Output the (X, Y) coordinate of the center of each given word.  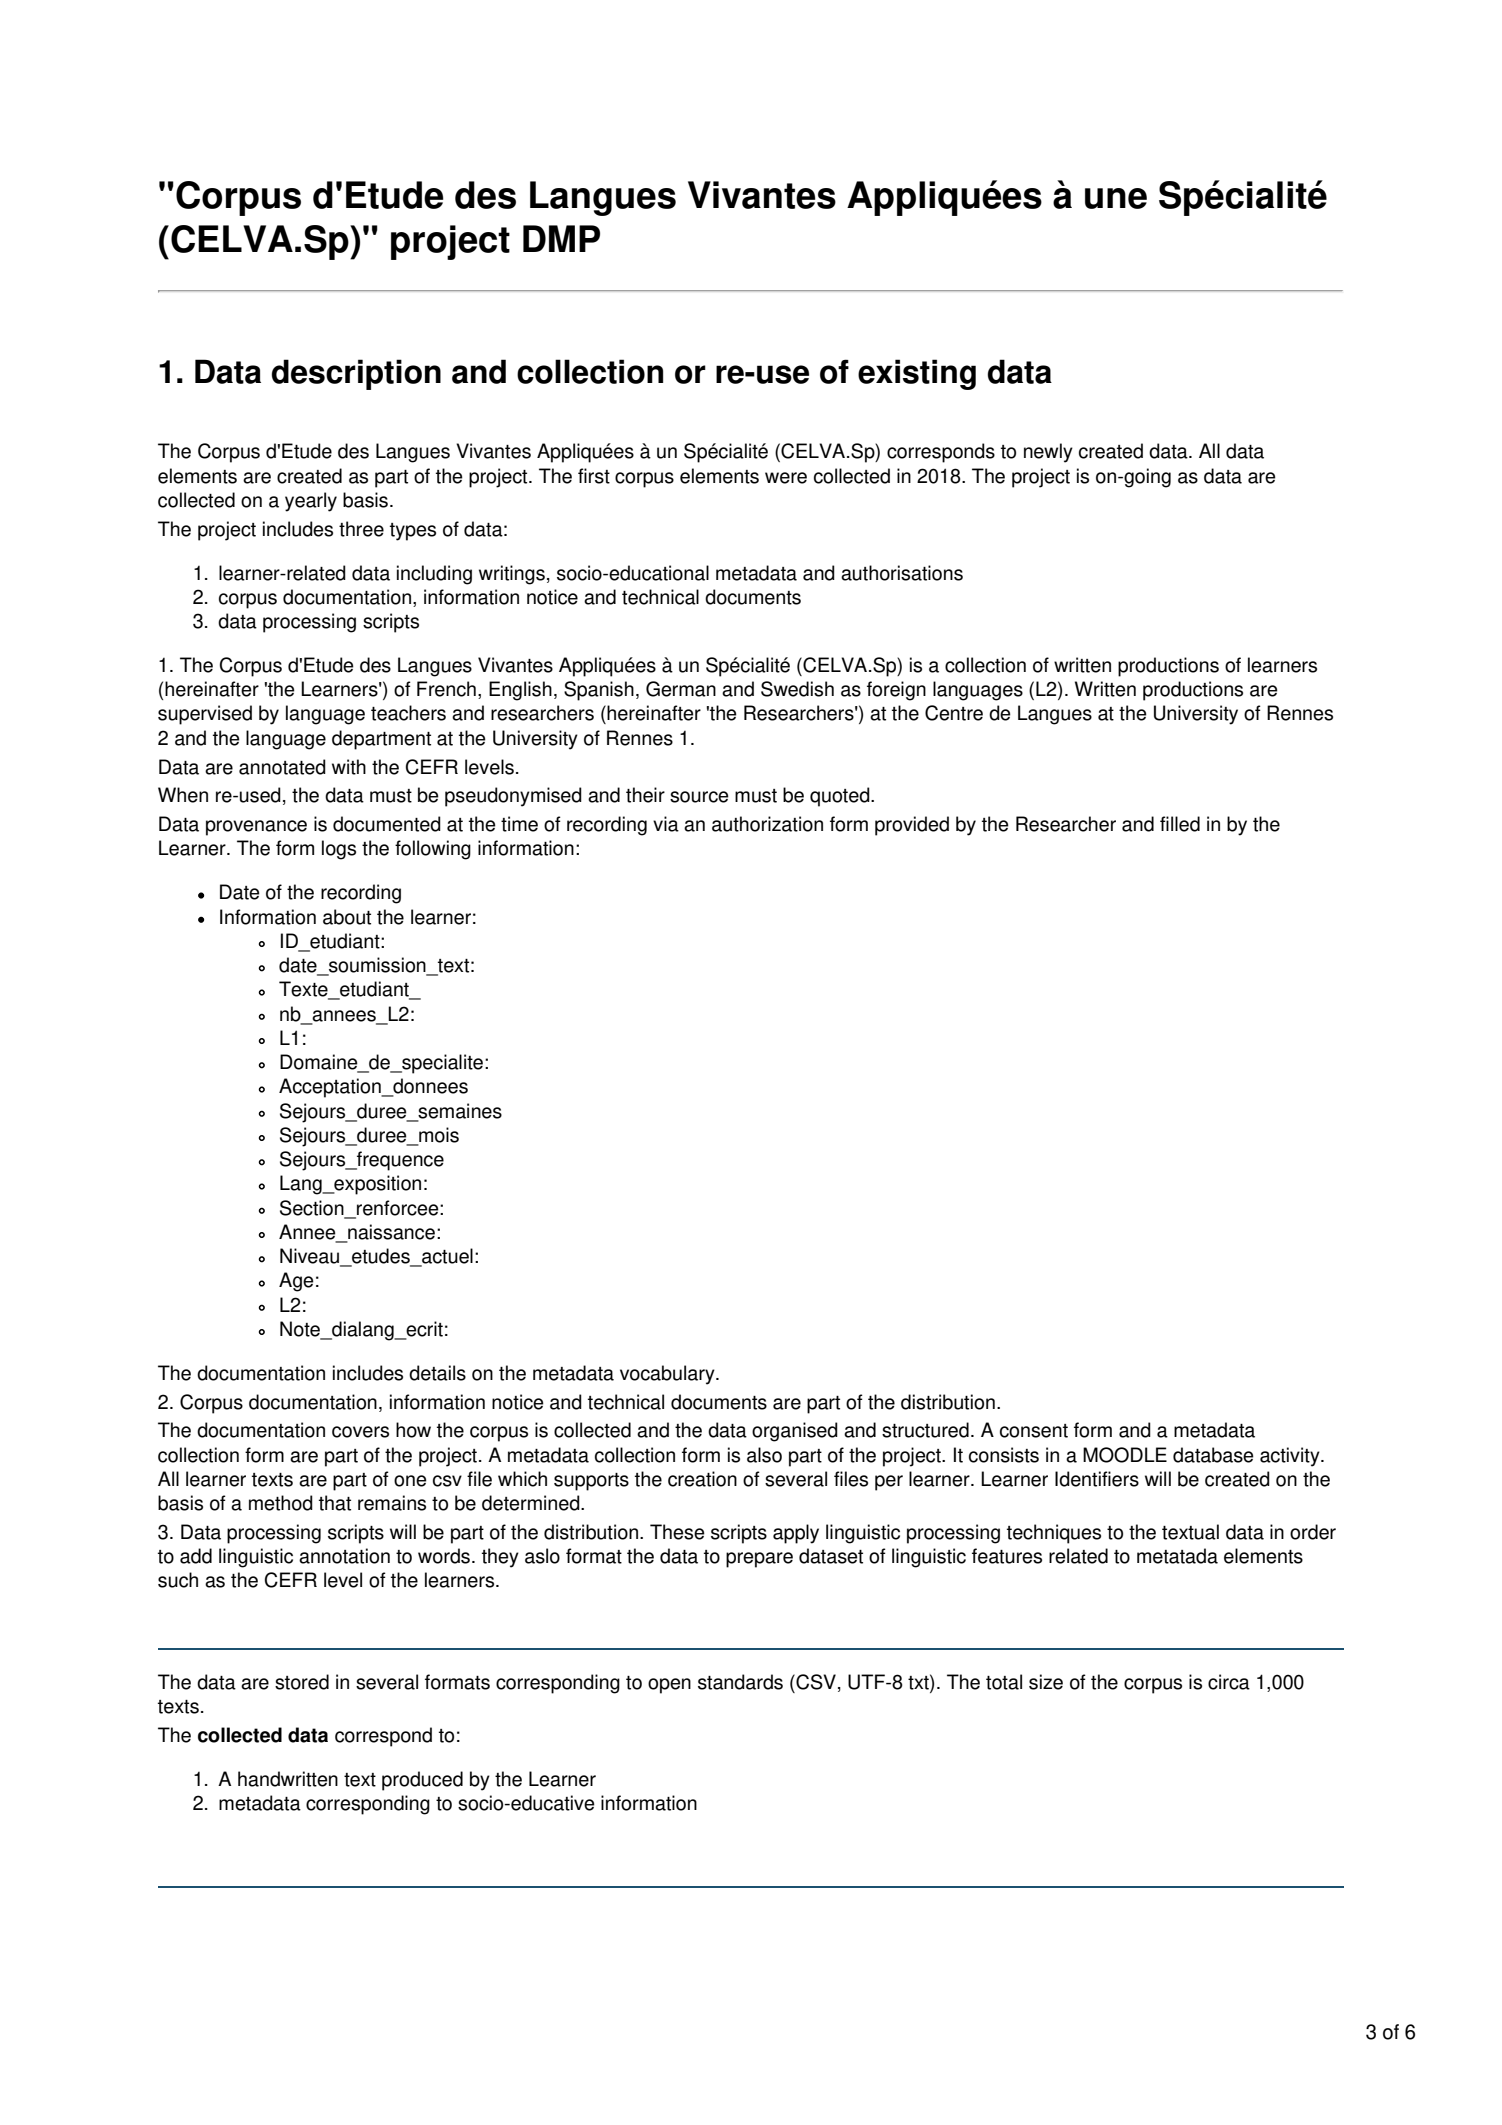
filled (1180, 824)
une (1116, 198)
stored (302, 1682)
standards (740, 1682)
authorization (767, 824)
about (347, 917)
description (356, 374)
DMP (561, 238)
